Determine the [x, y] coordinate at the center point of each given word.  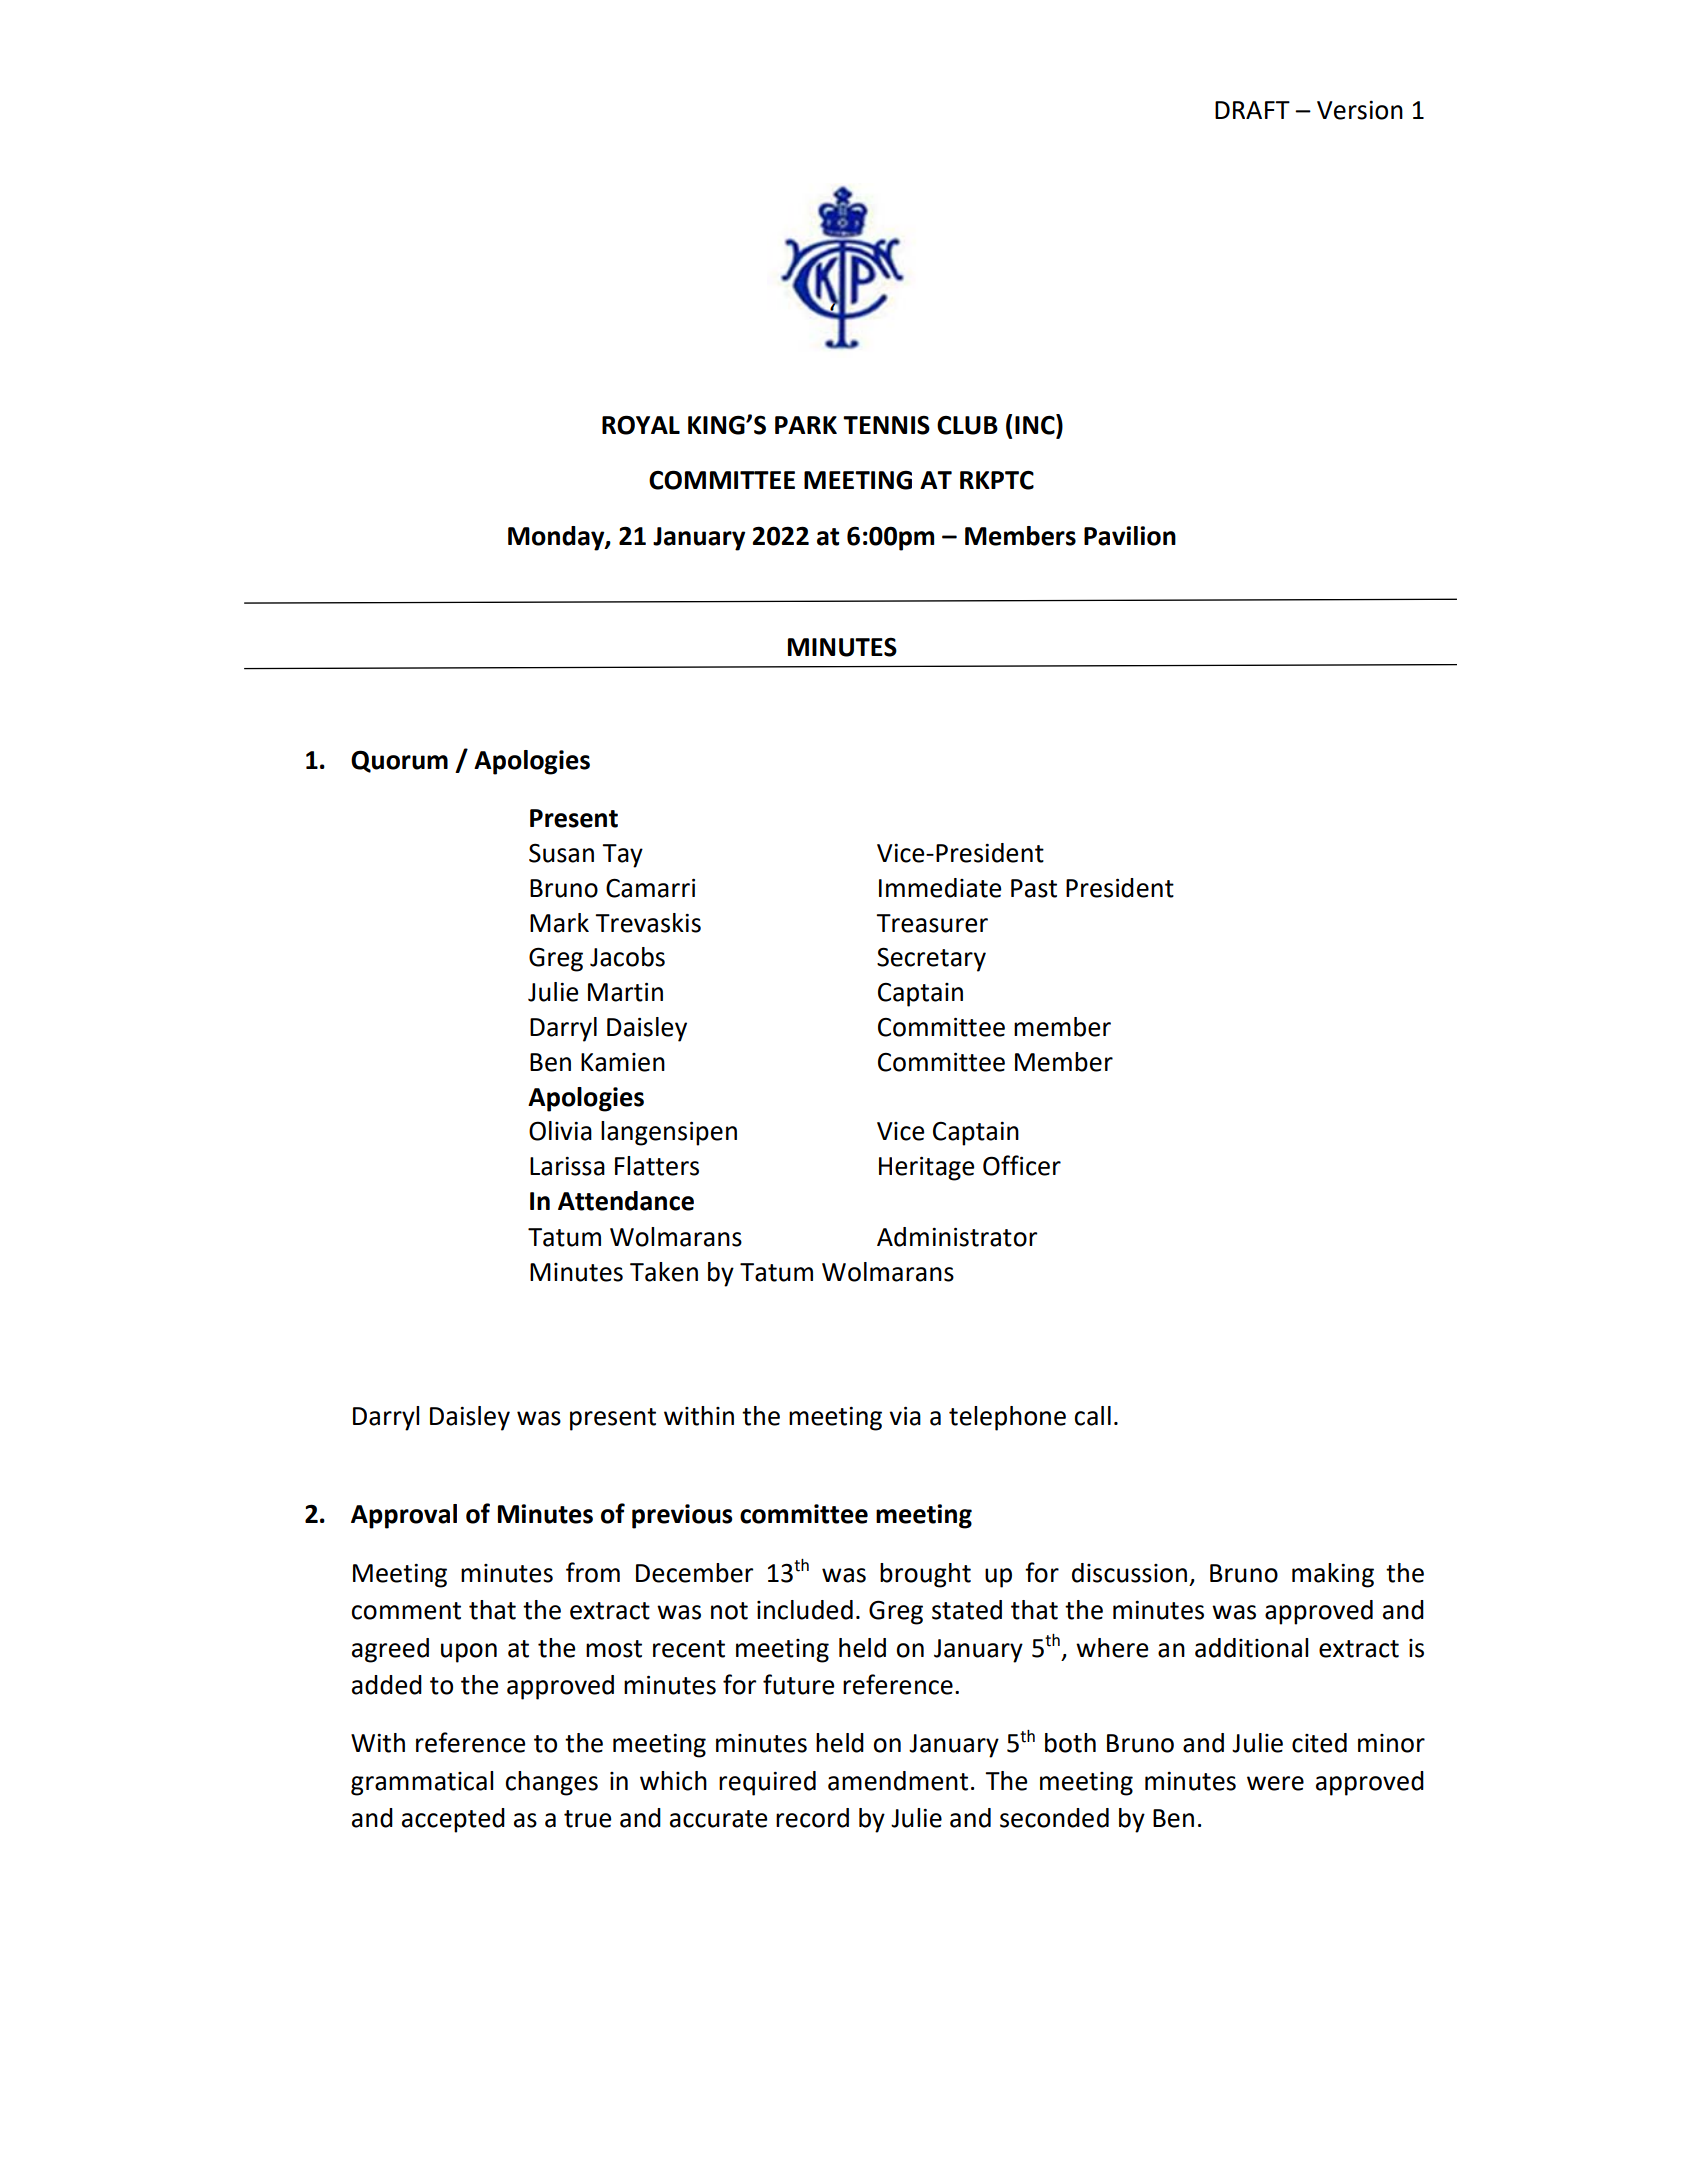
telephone [1007, 1418]
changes [551, 1783]
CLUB [967, 425]
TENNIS [886, 425]
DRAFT [1252, 110]
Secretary [931, 959]
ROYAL [641, 425]
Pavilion [1130, 536]
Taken [664, 1272]
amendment [898, 1781]
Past [1034, 888]
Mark [559, 923]
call [1092, 1416]
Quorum [399, 761]
